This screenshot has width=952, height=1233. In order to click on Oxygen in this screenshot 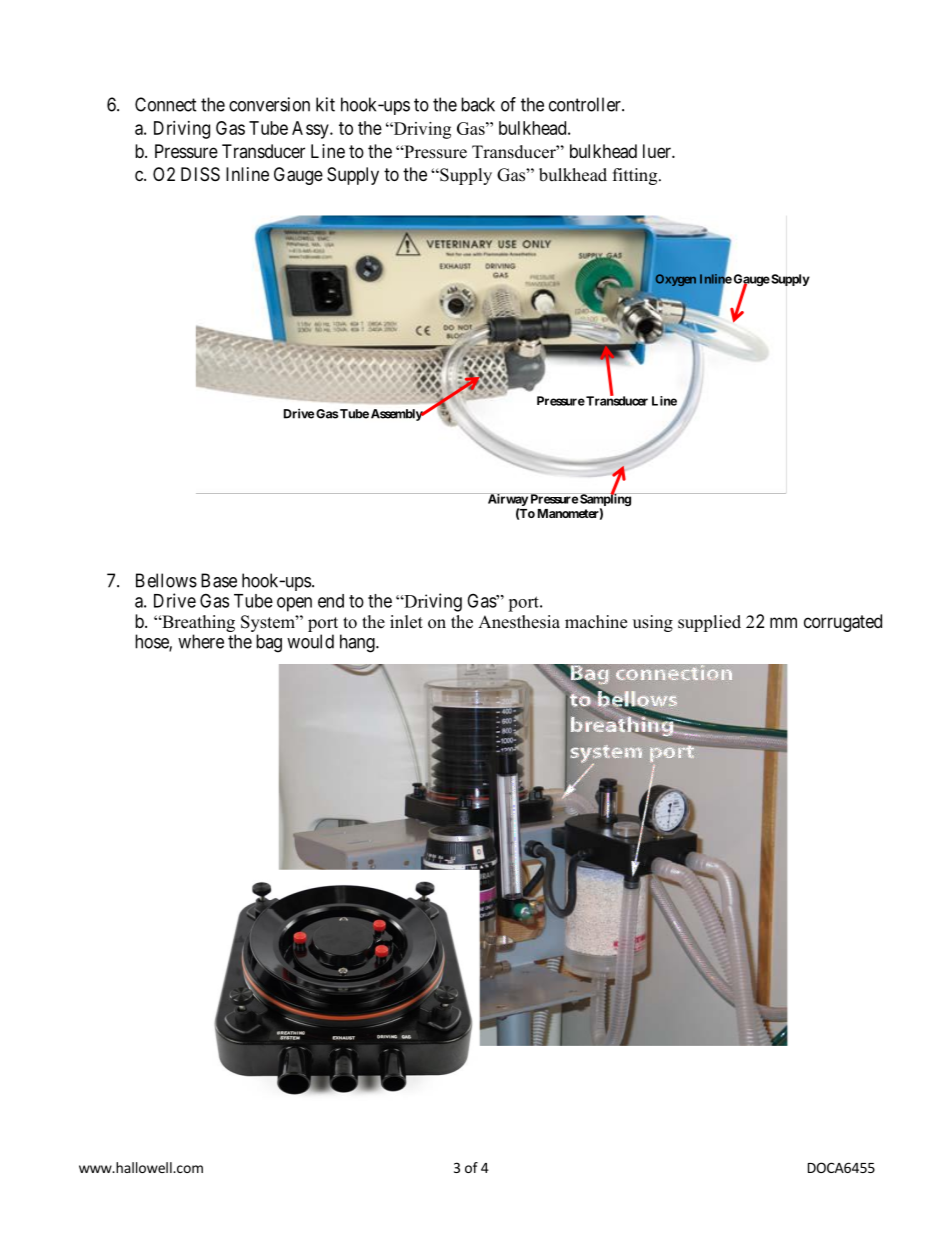, I will do `click(676, 280)`.
